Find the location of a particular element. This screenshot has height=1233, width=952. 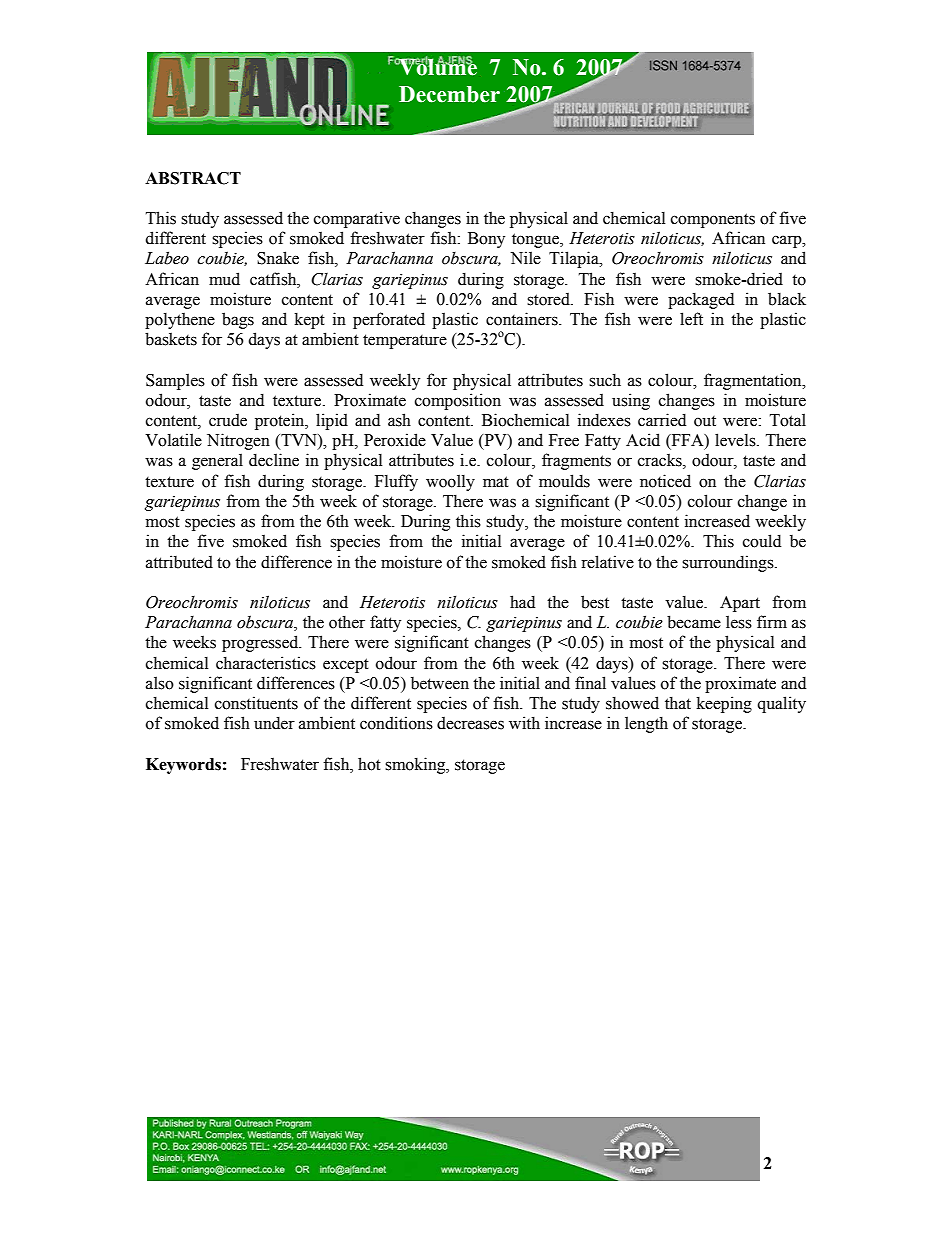

components is located at coordinates (713, 220).
